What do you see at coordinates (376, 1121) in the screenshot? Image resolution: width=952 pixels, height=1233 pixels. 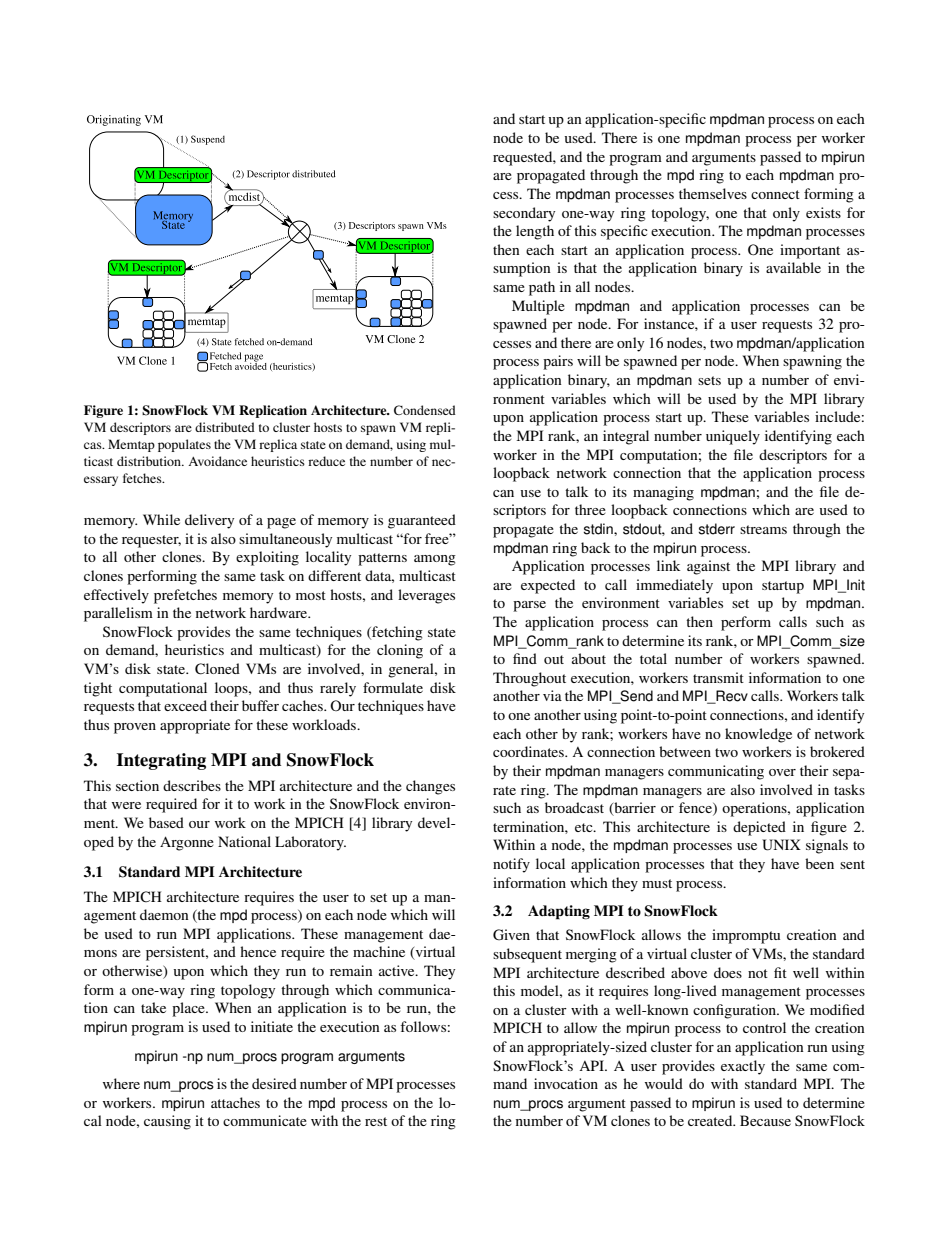 I see `rest` at bounding box center [376, 1121].
